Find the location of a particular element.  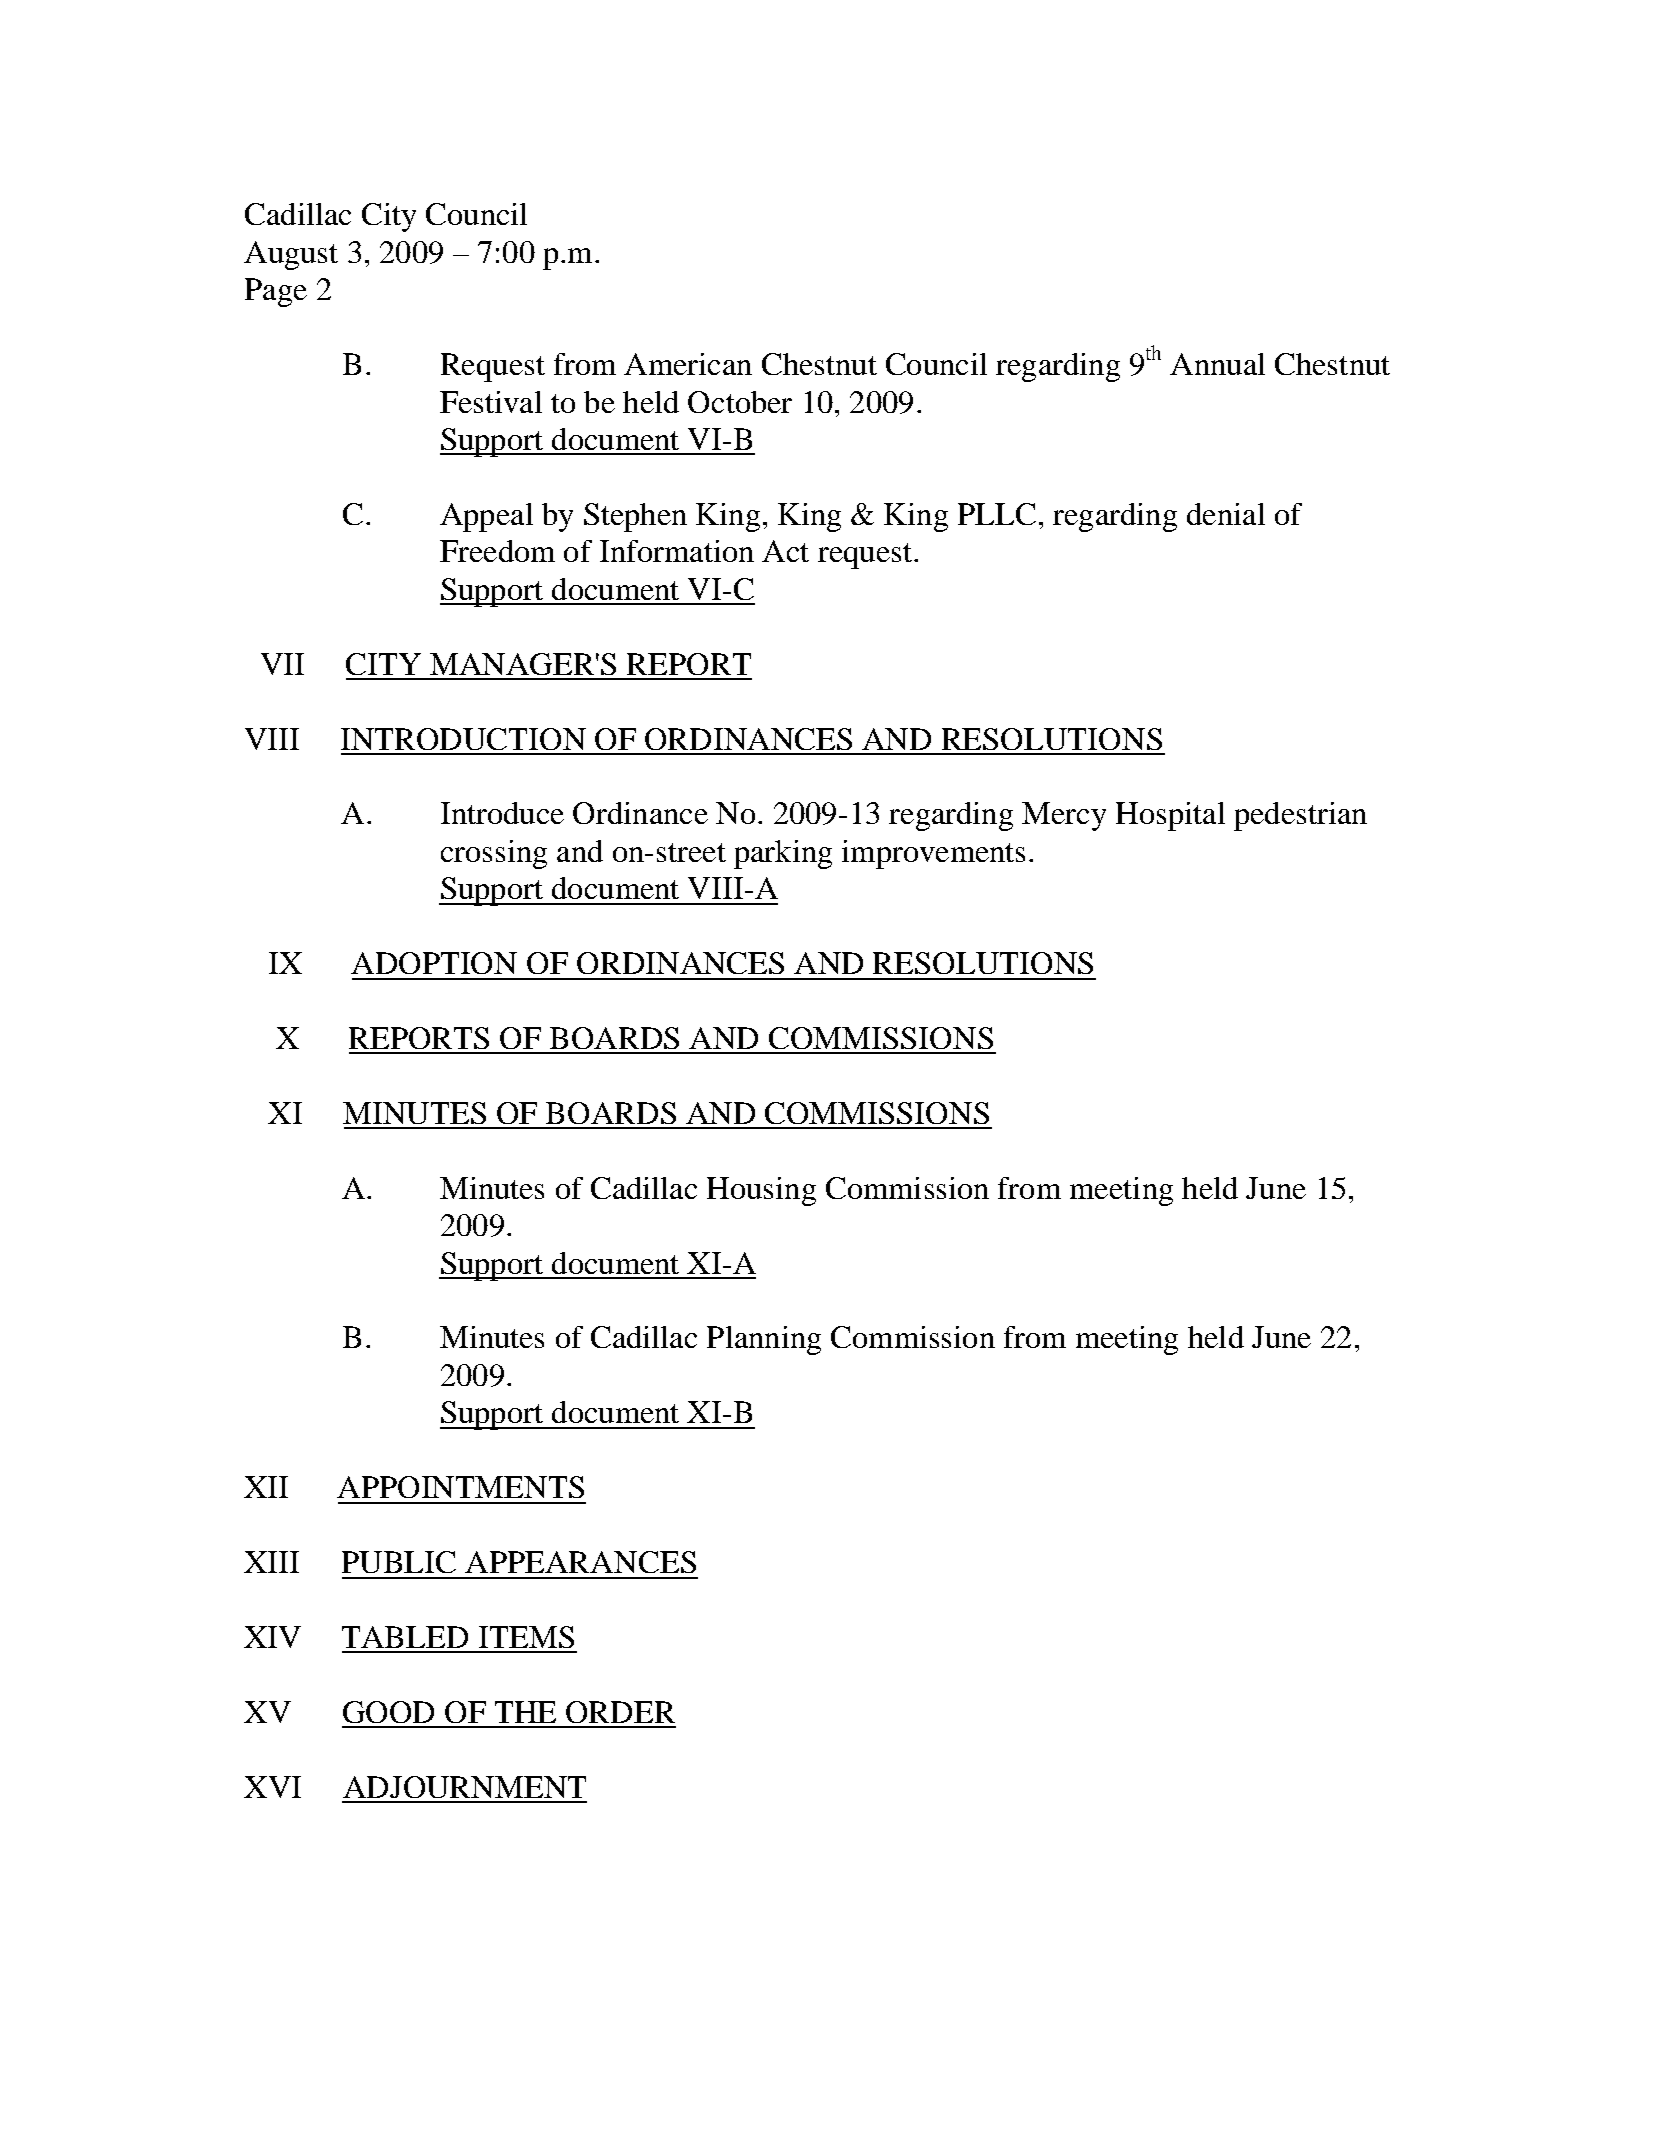

American is located at coordinates (688, 364).
